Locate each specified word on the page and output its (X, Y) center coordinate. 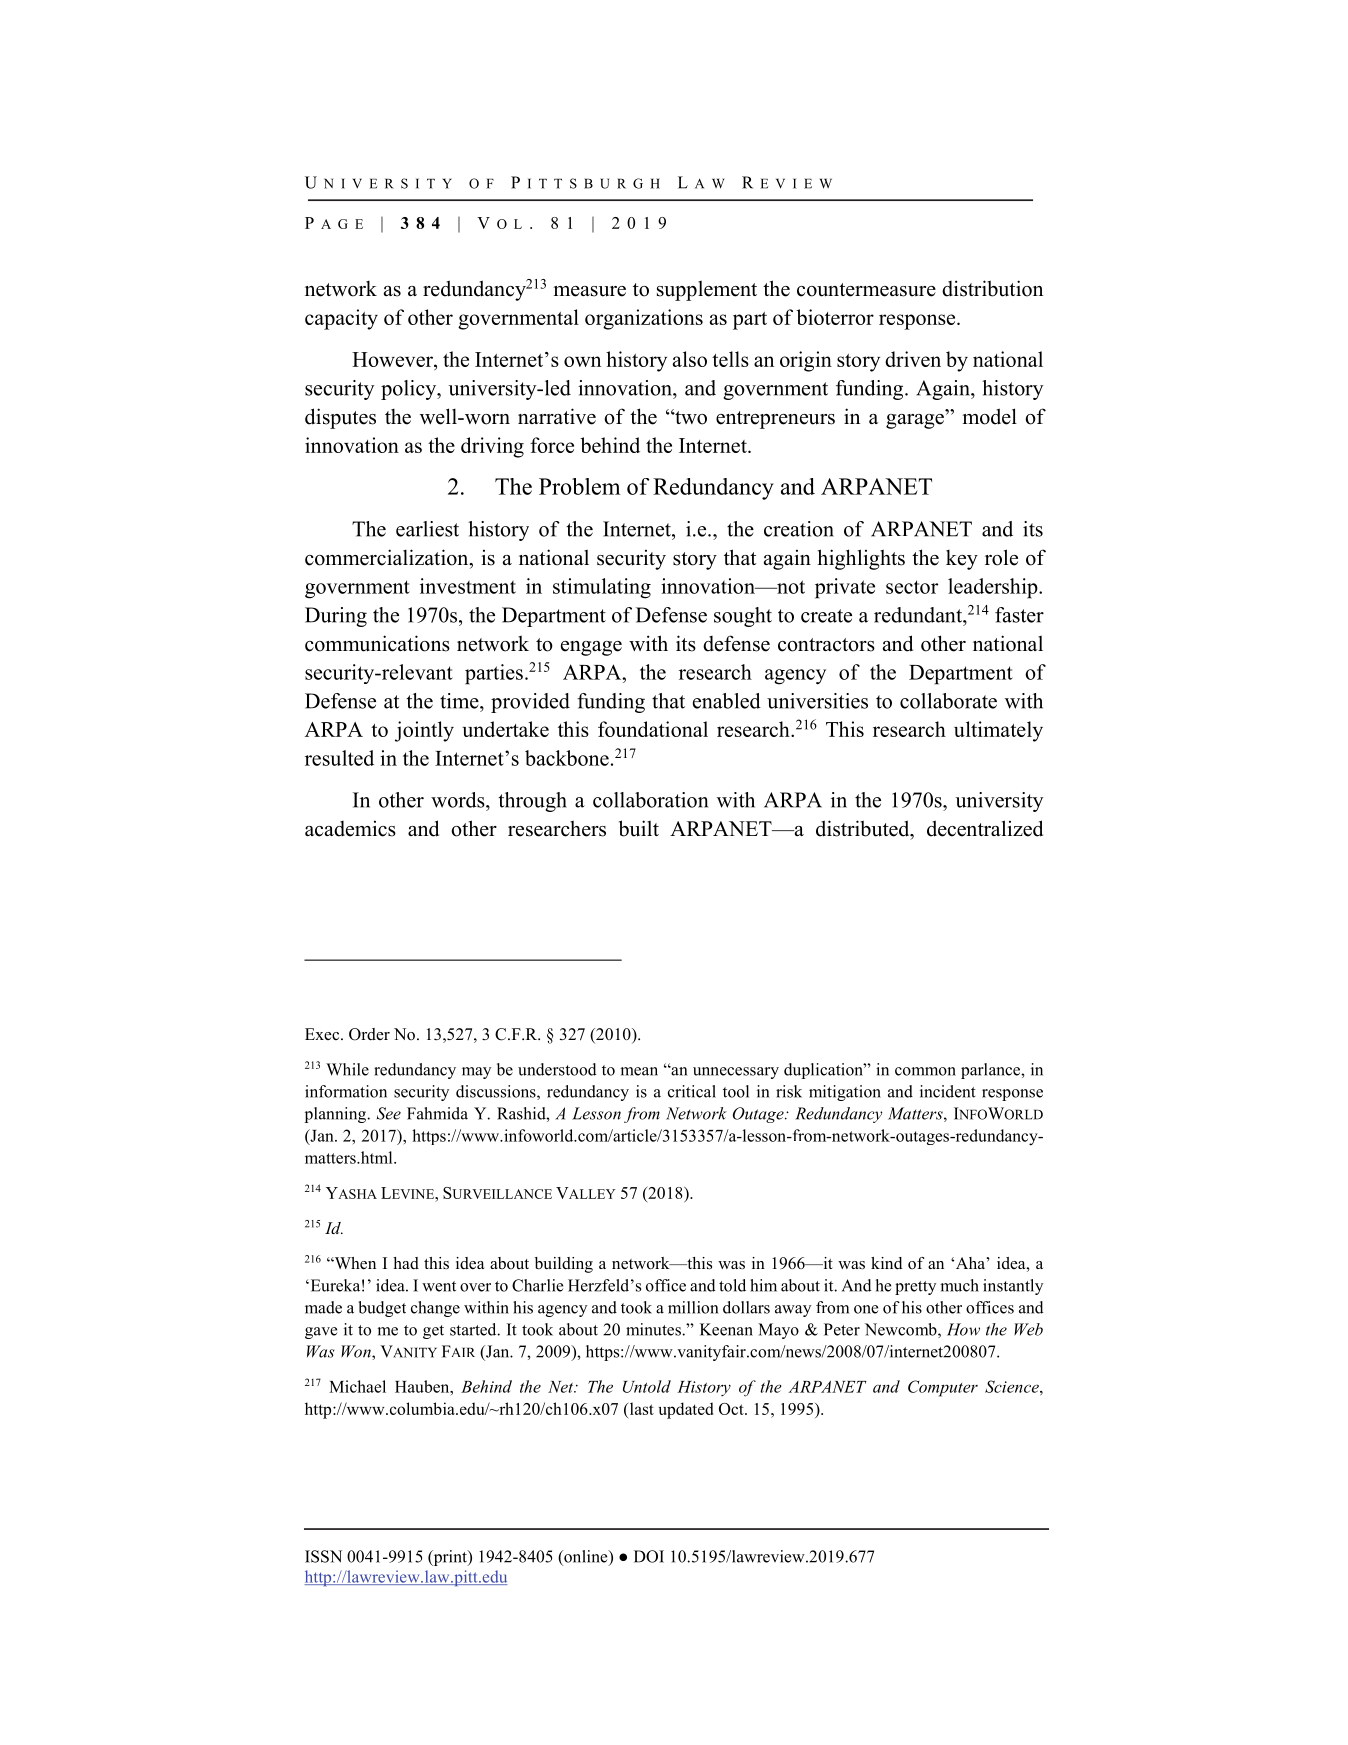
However (393, 359)
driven (913, 359)
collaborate (948, 701)
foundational (653, 729)
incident (948, 1091)
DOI (649, 1556)
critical (692, 1091)
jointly (424, 731)
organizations (644, 319)
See (389, 1113)
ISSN (323, 1556)
